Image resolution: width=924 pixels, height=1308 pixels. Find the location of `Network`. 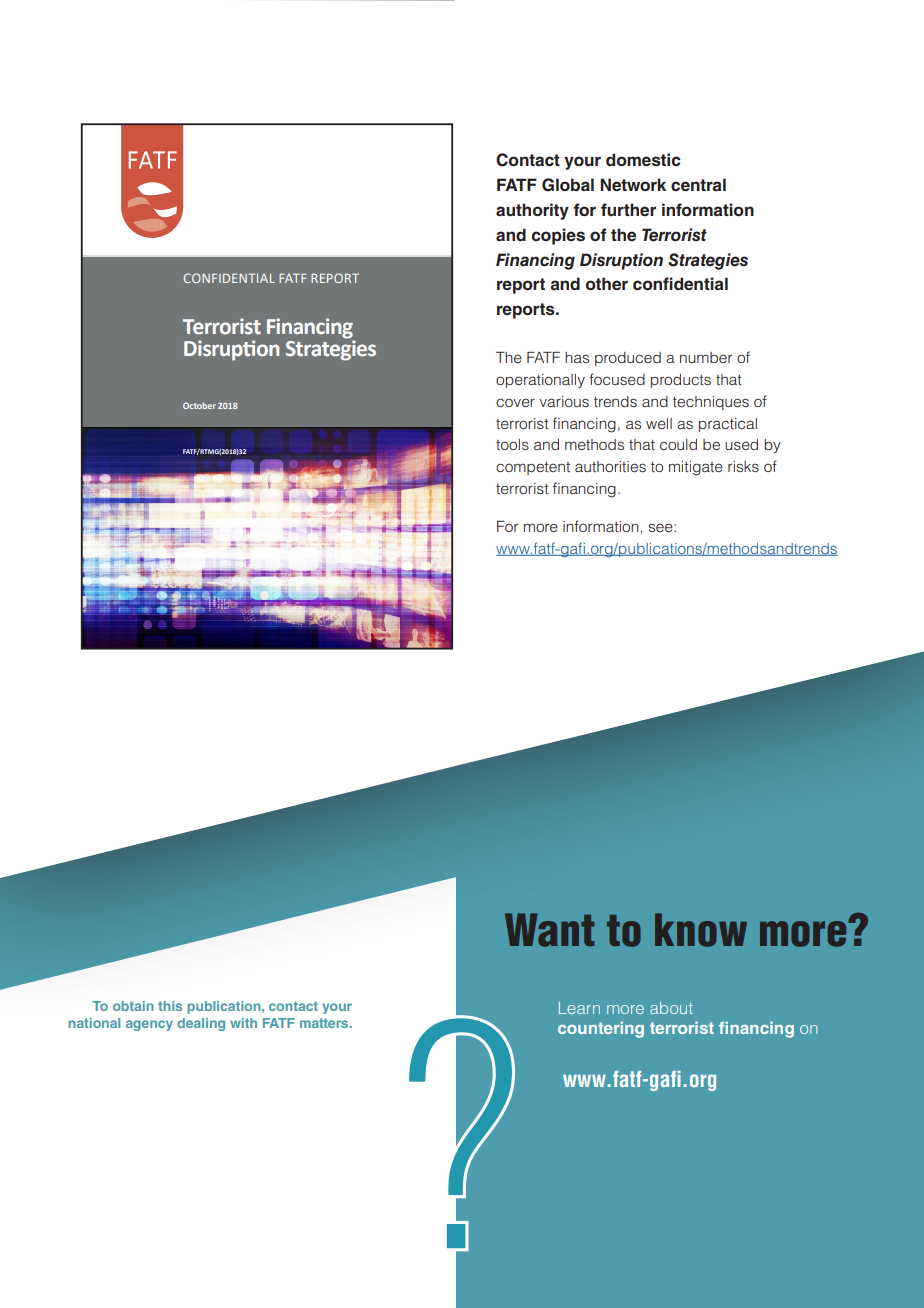

Network is located at coordinates (633, 184).
